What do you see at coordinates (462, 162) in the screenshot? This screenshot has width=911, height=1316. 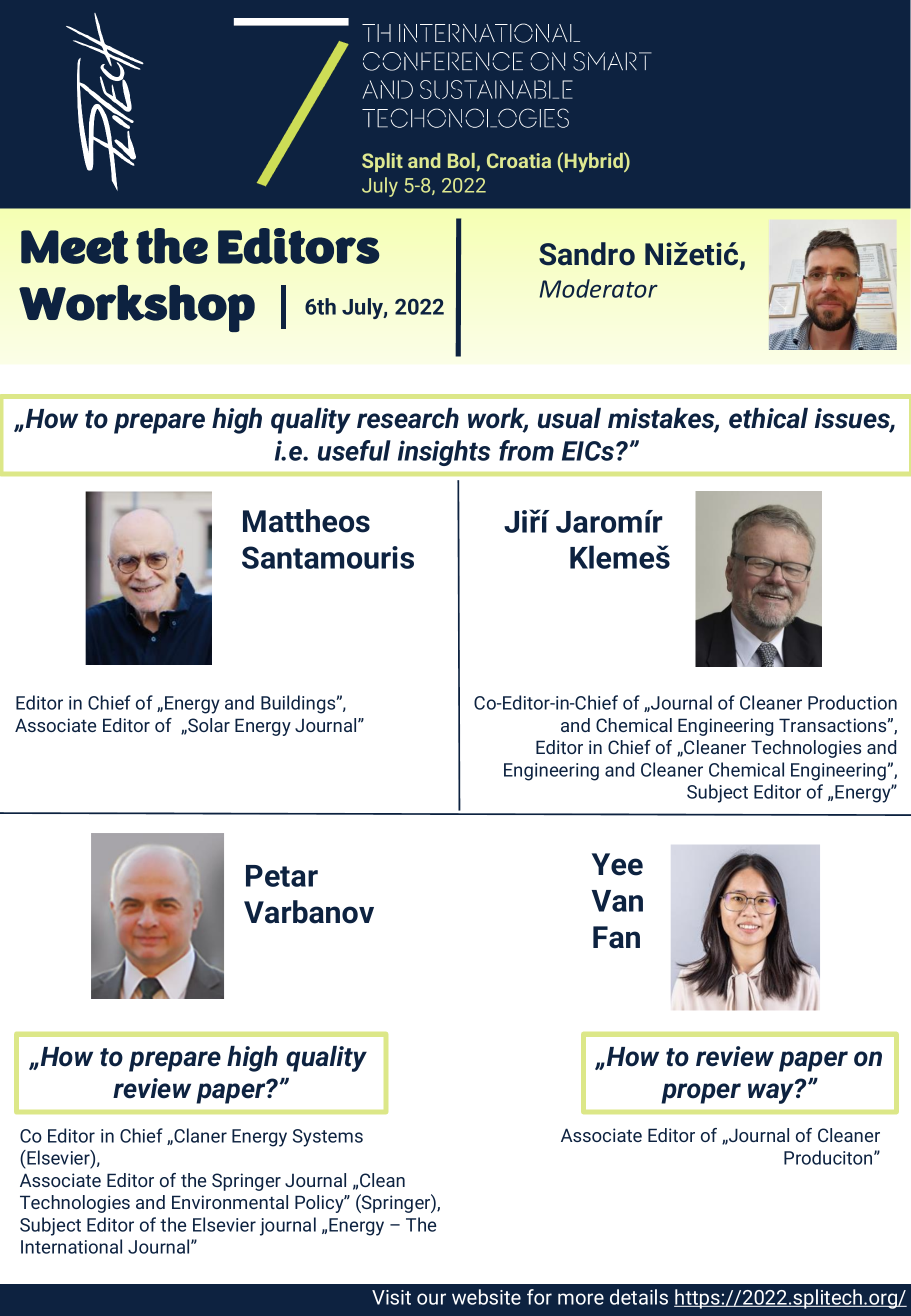 I see `Bol` at bounding box center [462, 162].
